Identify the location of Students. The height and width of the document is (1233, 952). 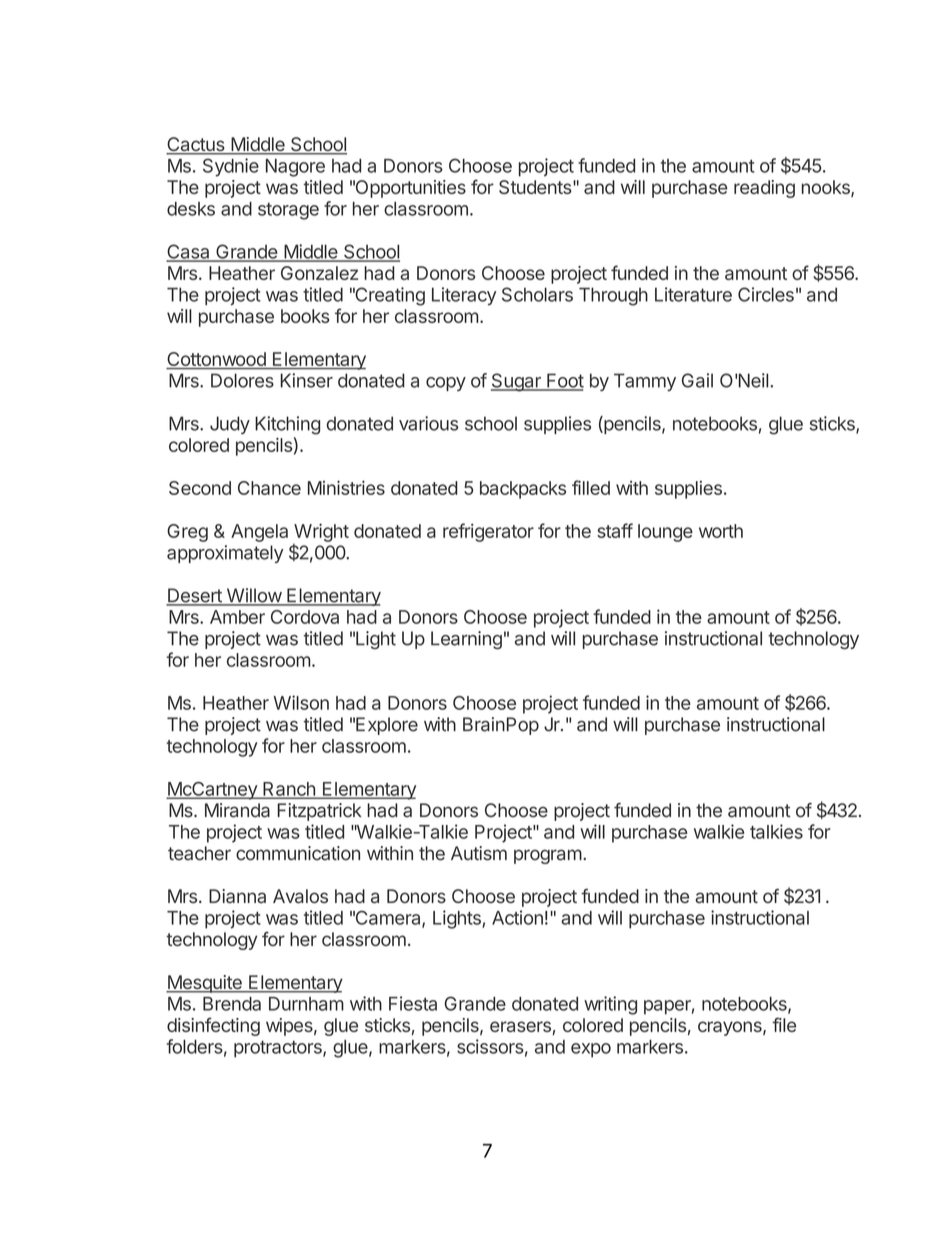
(536, 187).
